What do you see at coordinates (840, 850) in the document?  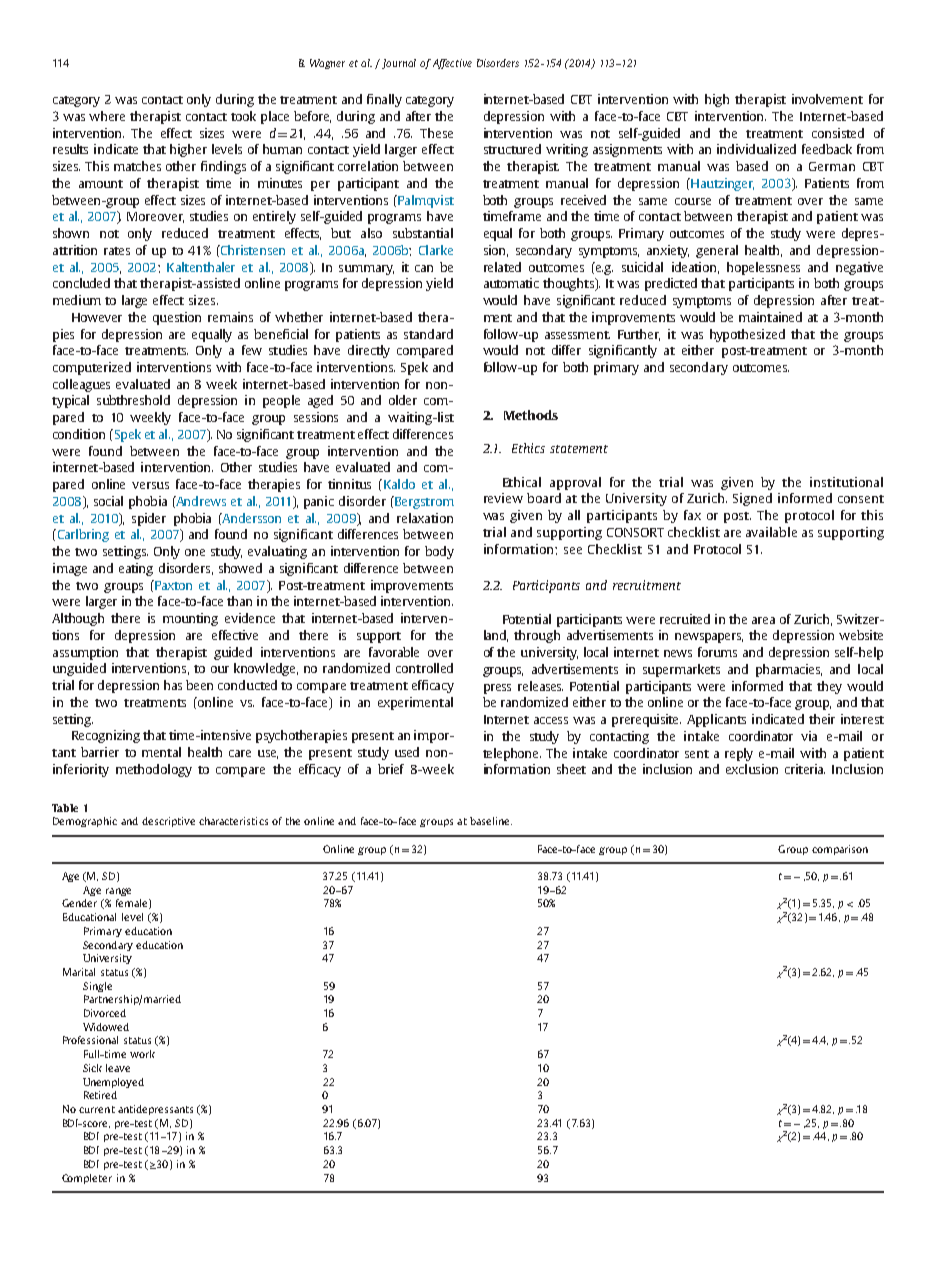 I see `comparison` at bounding box center [840, 850].
